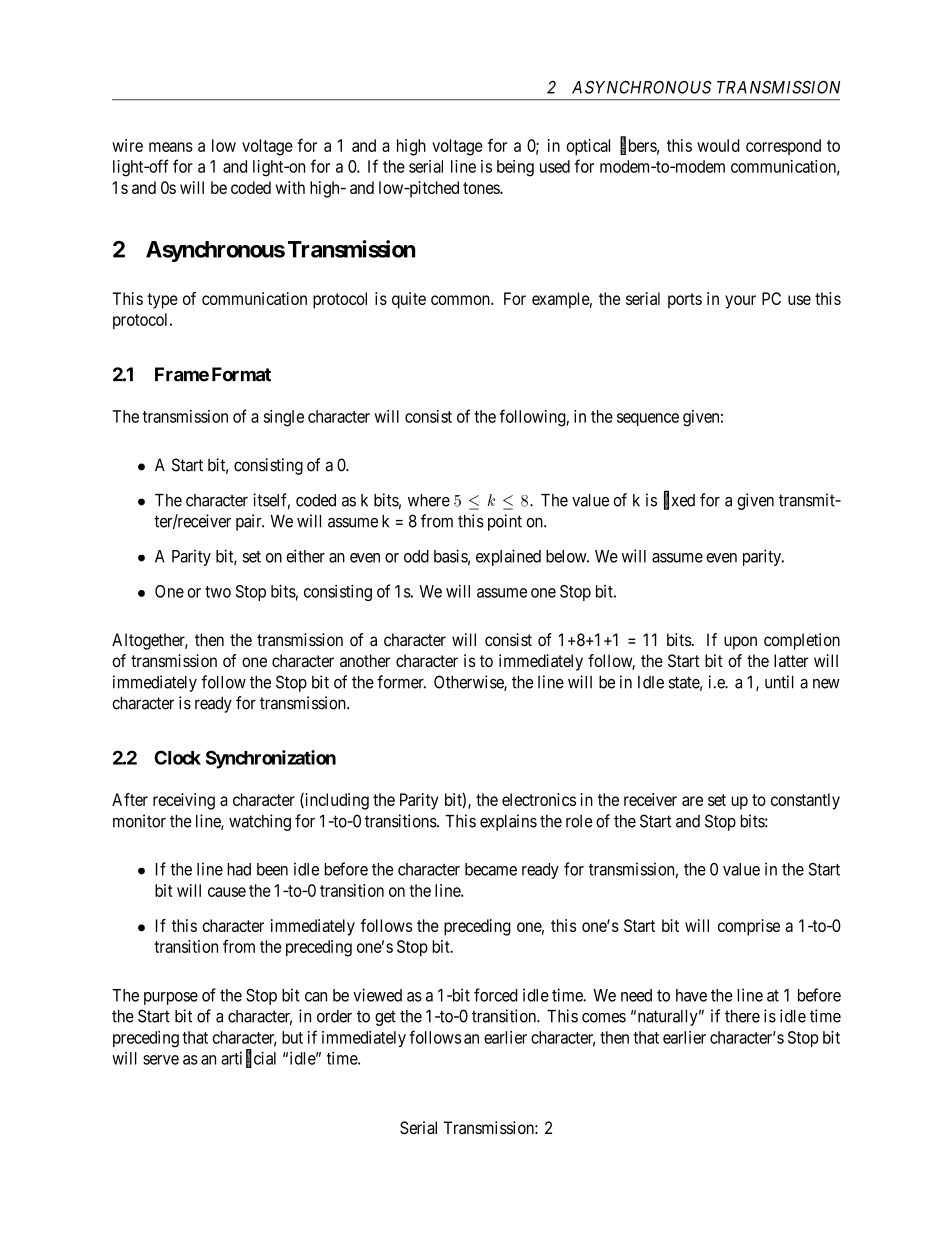 The image size is (952, 1233). Describe the element at coordinates (740, 643) in the screenshot. I see `upon` at that location.
